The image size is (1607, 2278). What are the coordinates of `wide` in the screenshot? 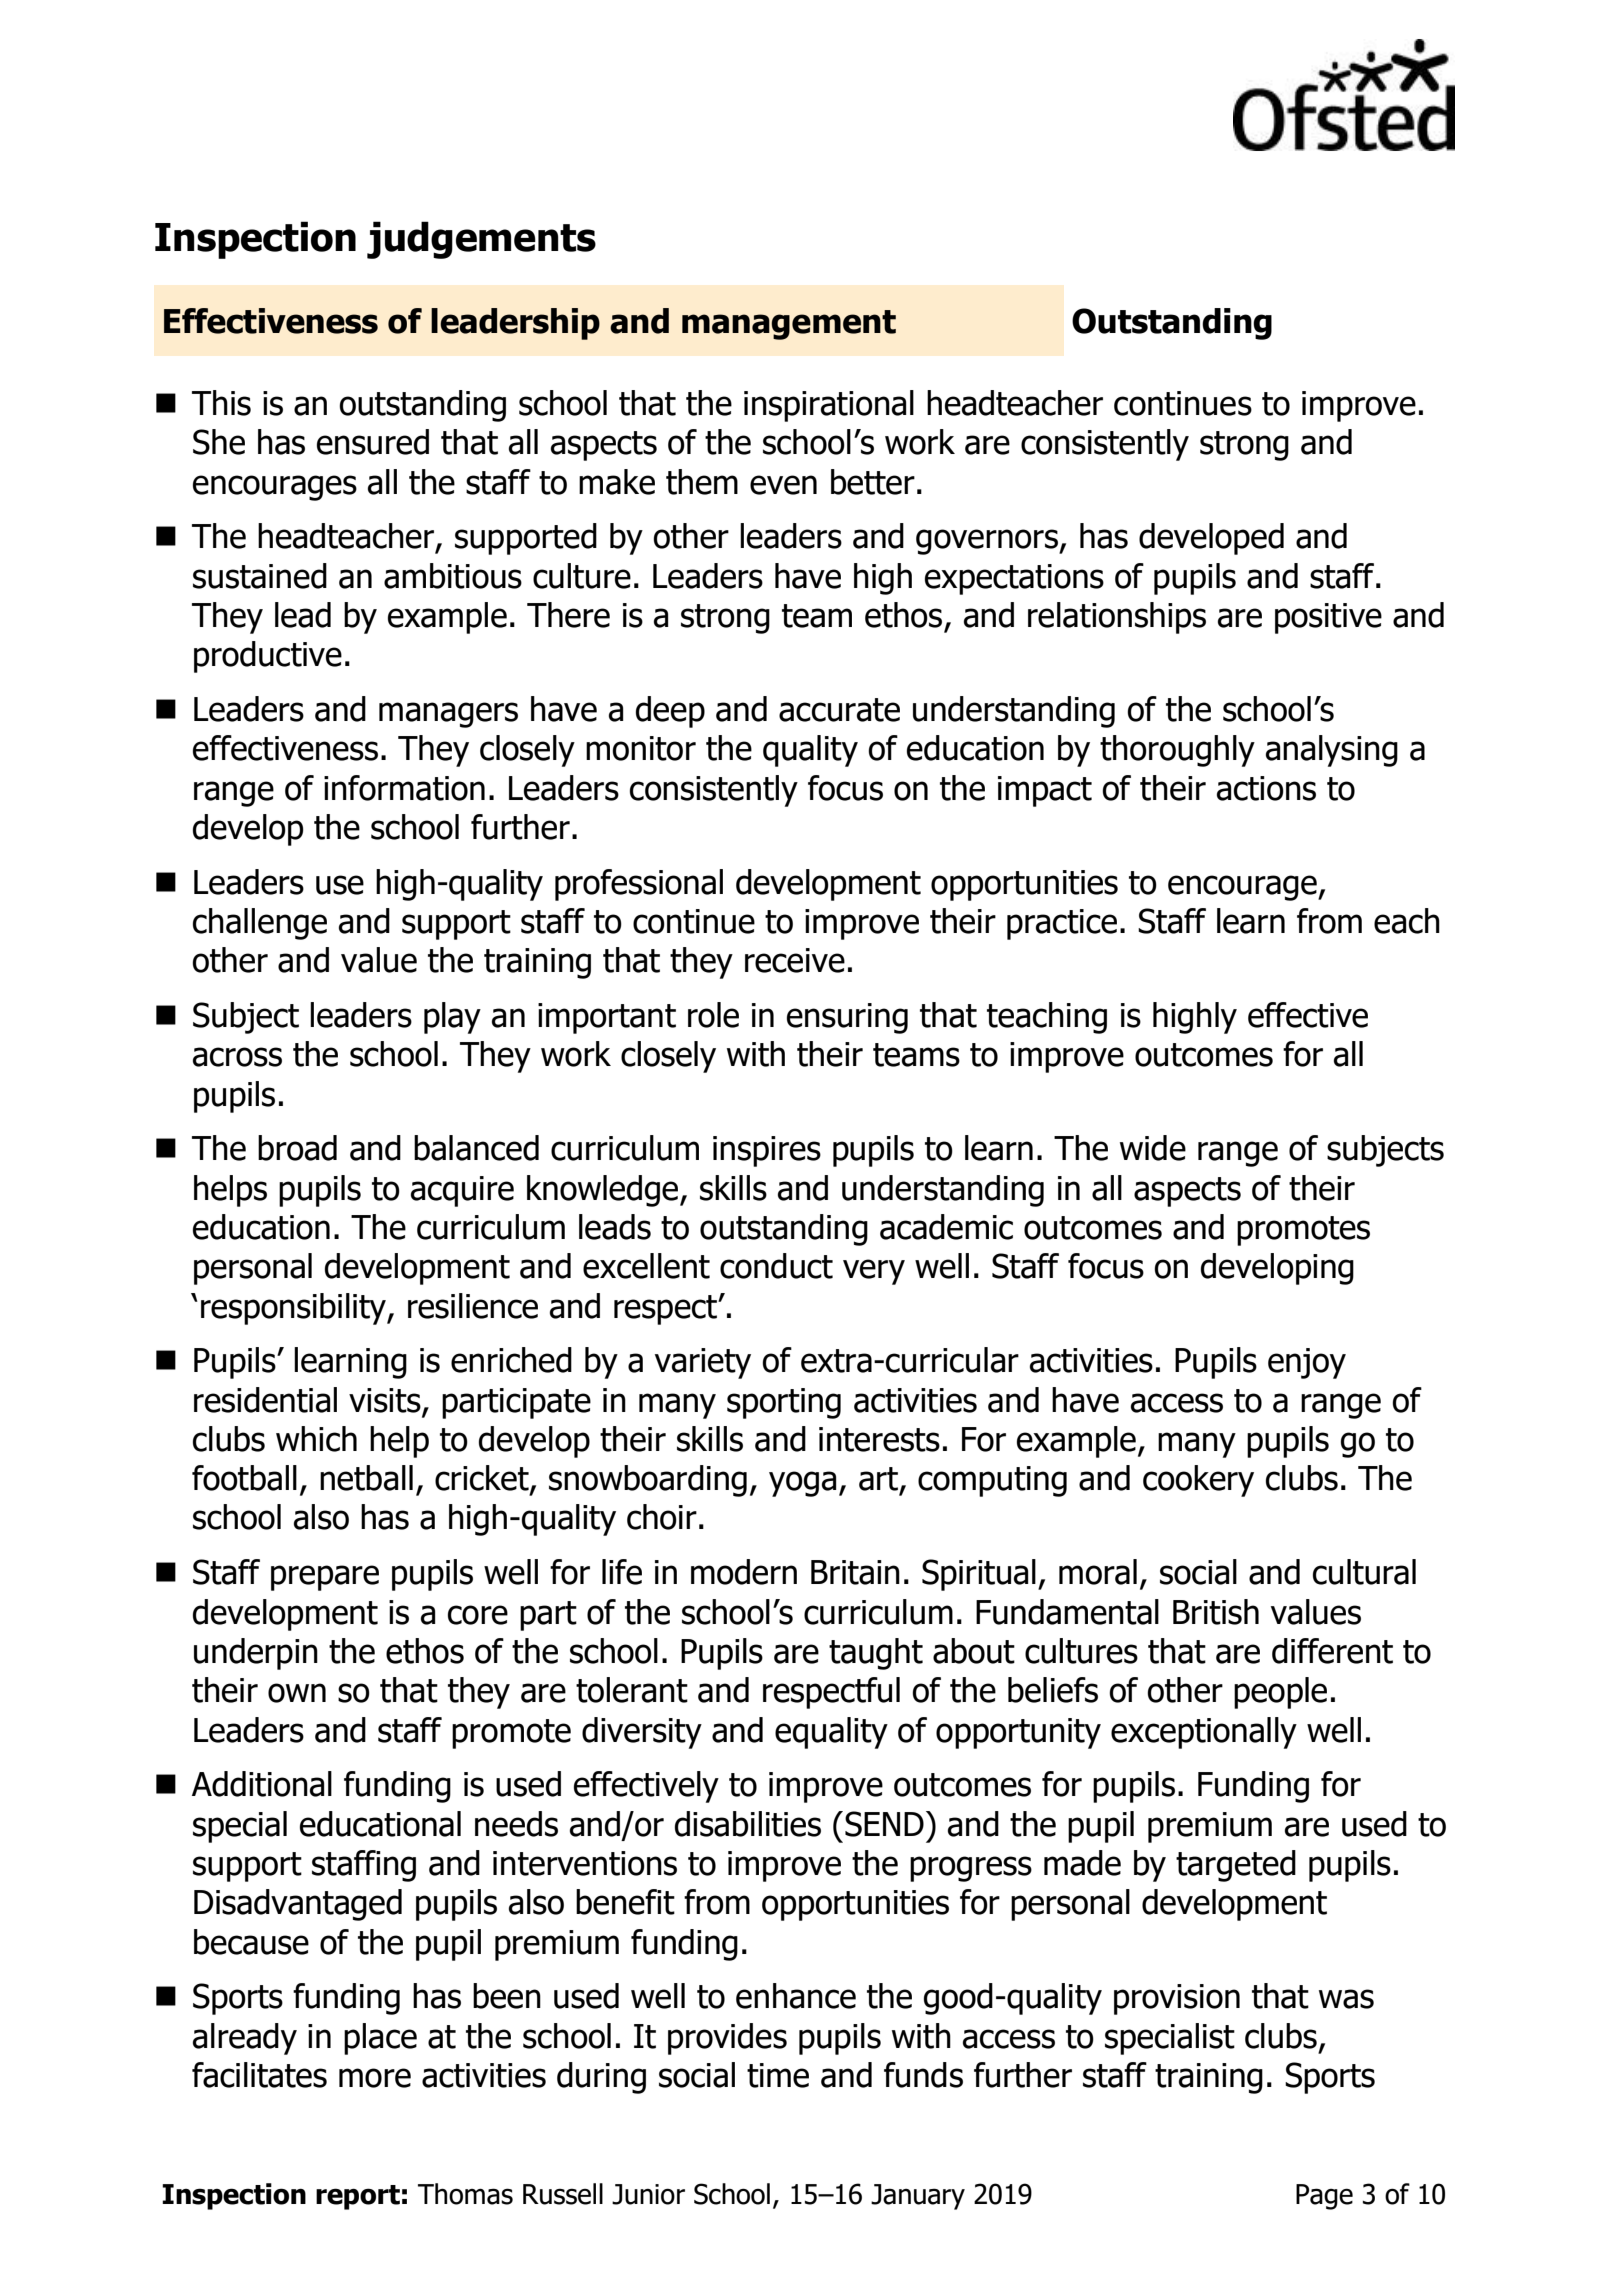 It's located at (1153, 1148).
